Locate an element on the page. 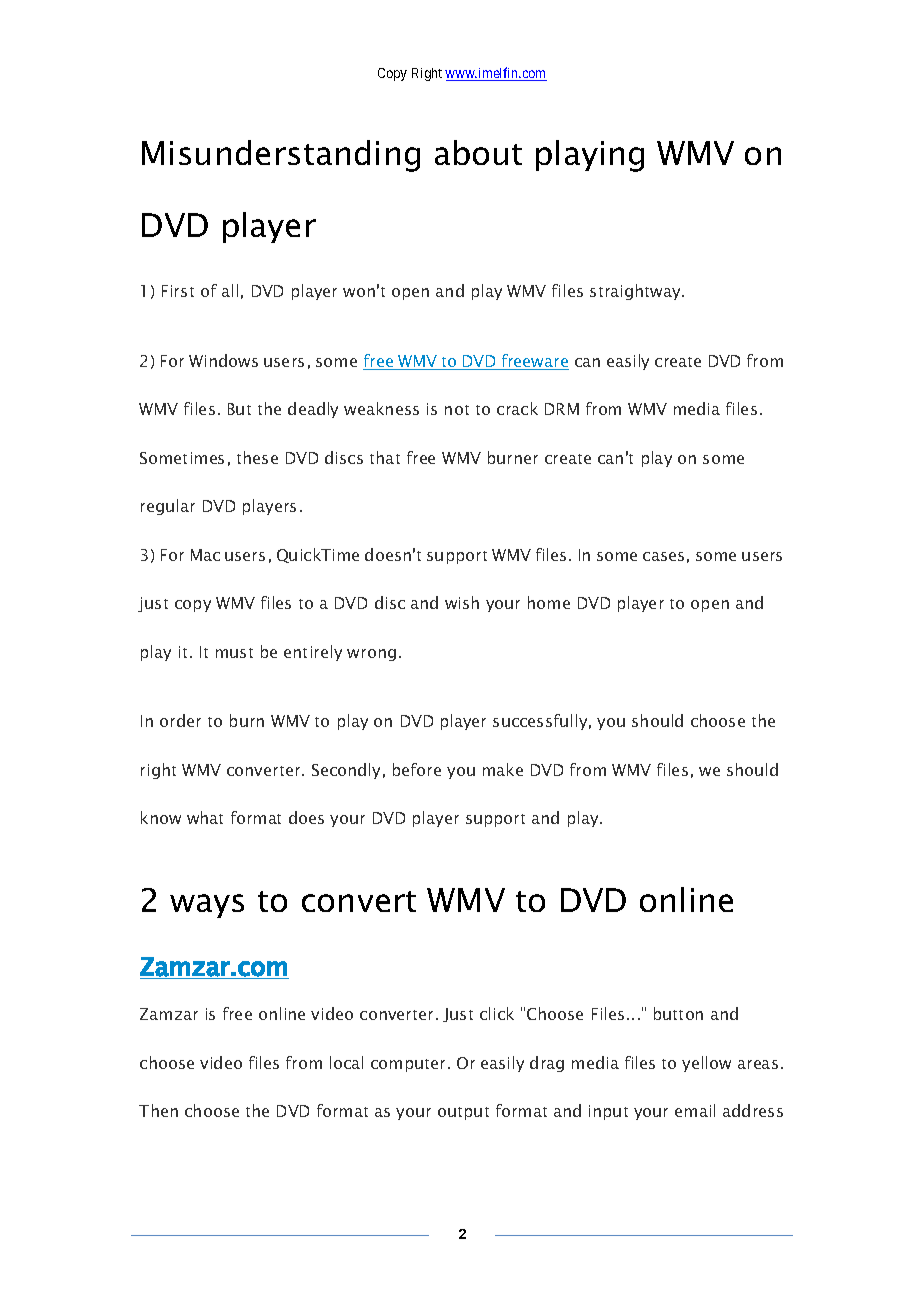 This image has width=924, height=1308. DRM is located at coordinates (562, 409).
